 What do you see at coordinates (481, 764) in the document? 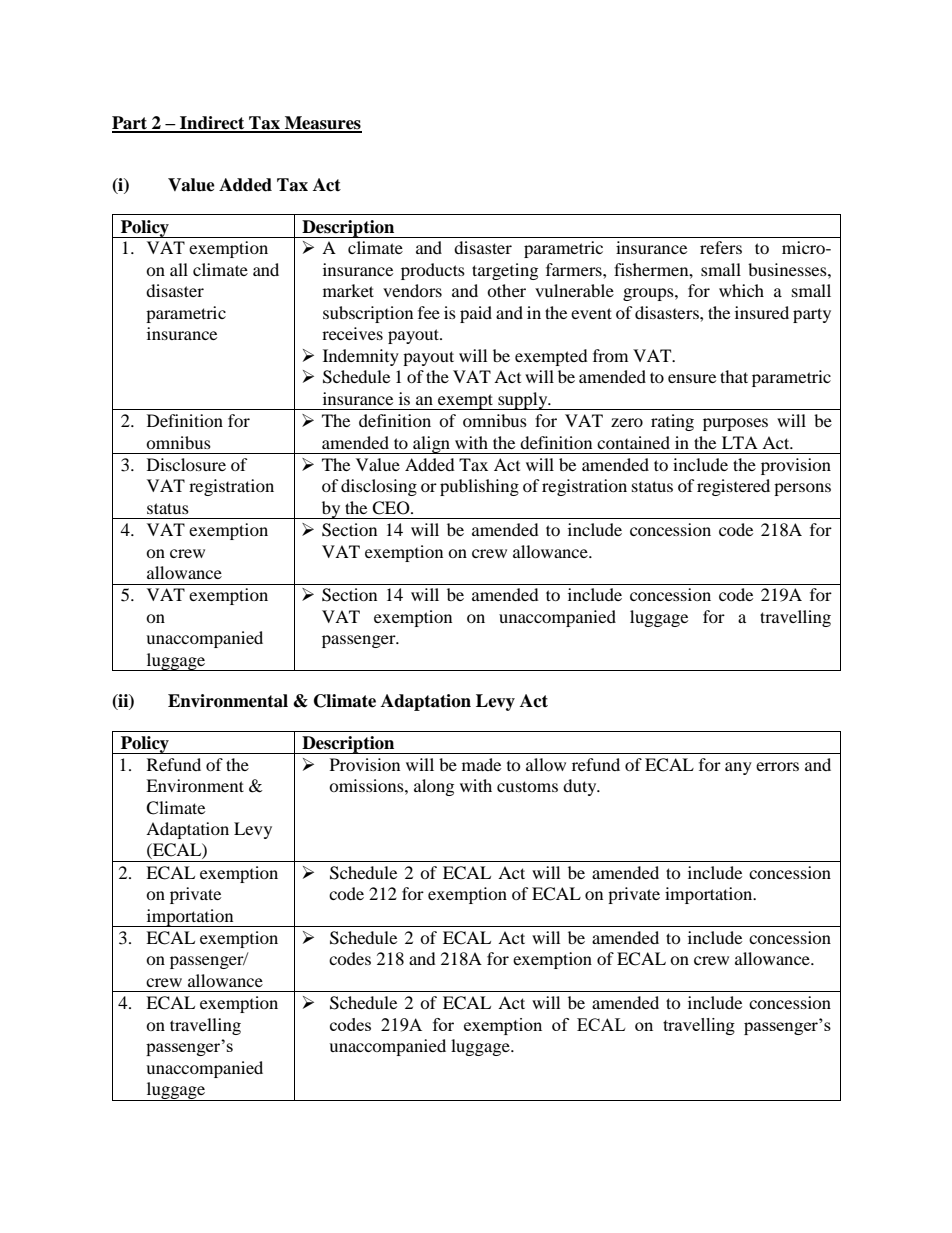
I see `made` at bounding box center [481, 764].
